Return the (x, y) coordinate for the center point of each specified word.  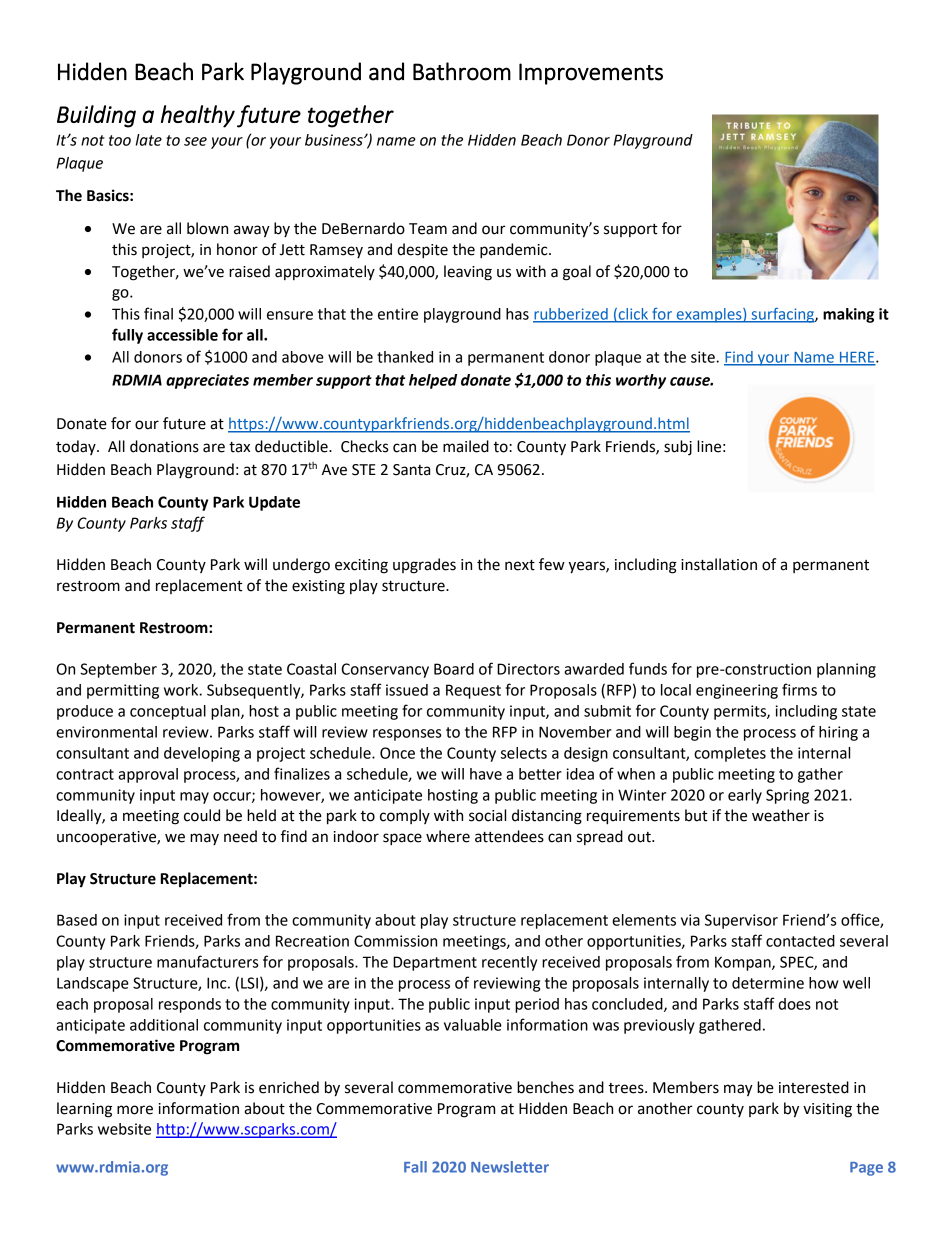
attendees (509, 836)
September (118, 670)
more (135, 1110)
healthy (198, 116)
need (240, 836)
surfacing (782, 315)
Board (454, 669)
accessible (182, 335)
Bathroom (462, 71)
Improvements (591, 74)
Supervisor (741, 921)
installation (719, 564)
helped (433, 381)
